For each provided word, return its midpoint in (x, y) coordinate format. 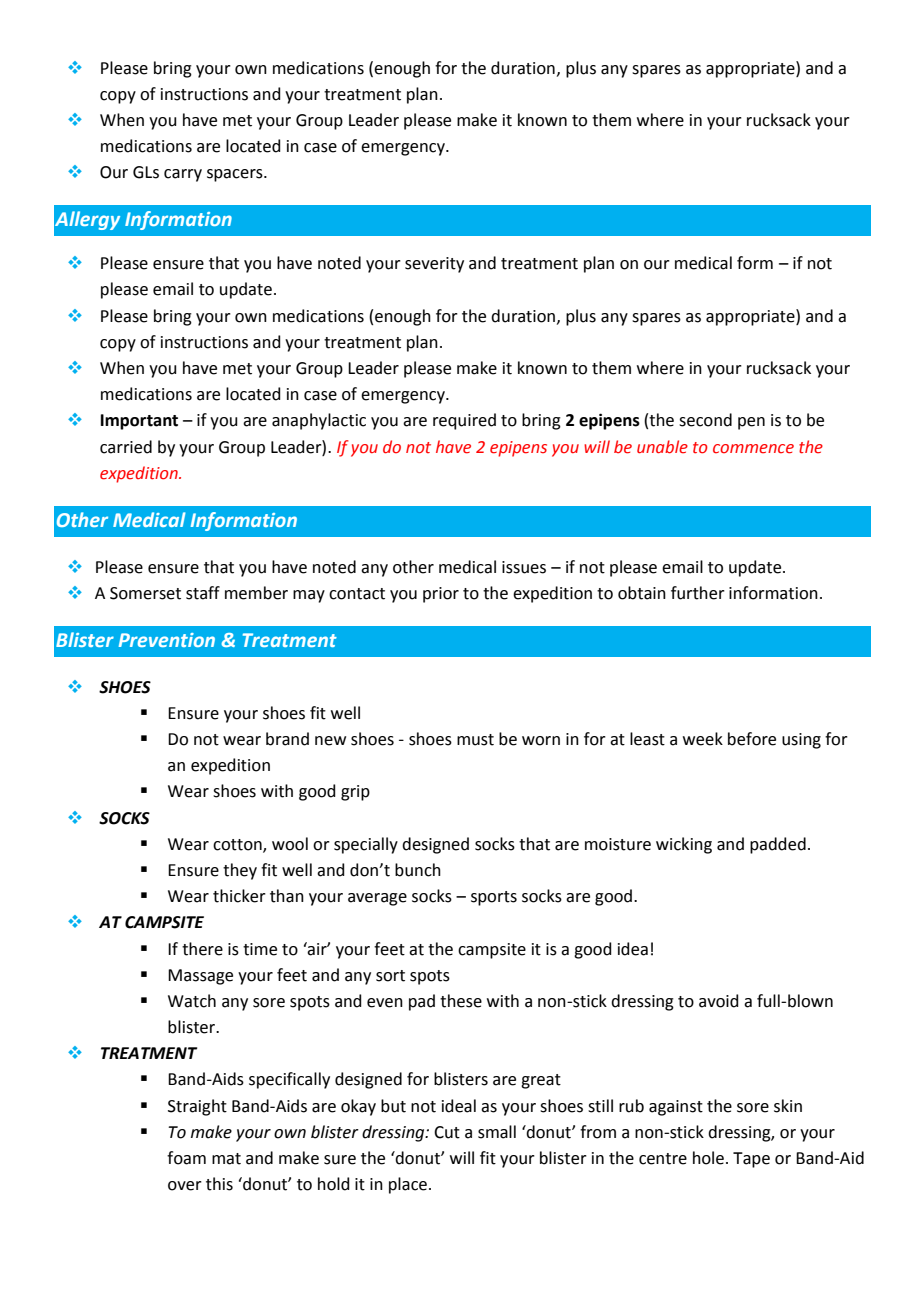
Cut (447, 1132)
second (705, 420)
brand (287, 739)
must (475, 740)
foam (186, 1158)
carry (183, 175)
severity (434, 265)
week (703, 739)
